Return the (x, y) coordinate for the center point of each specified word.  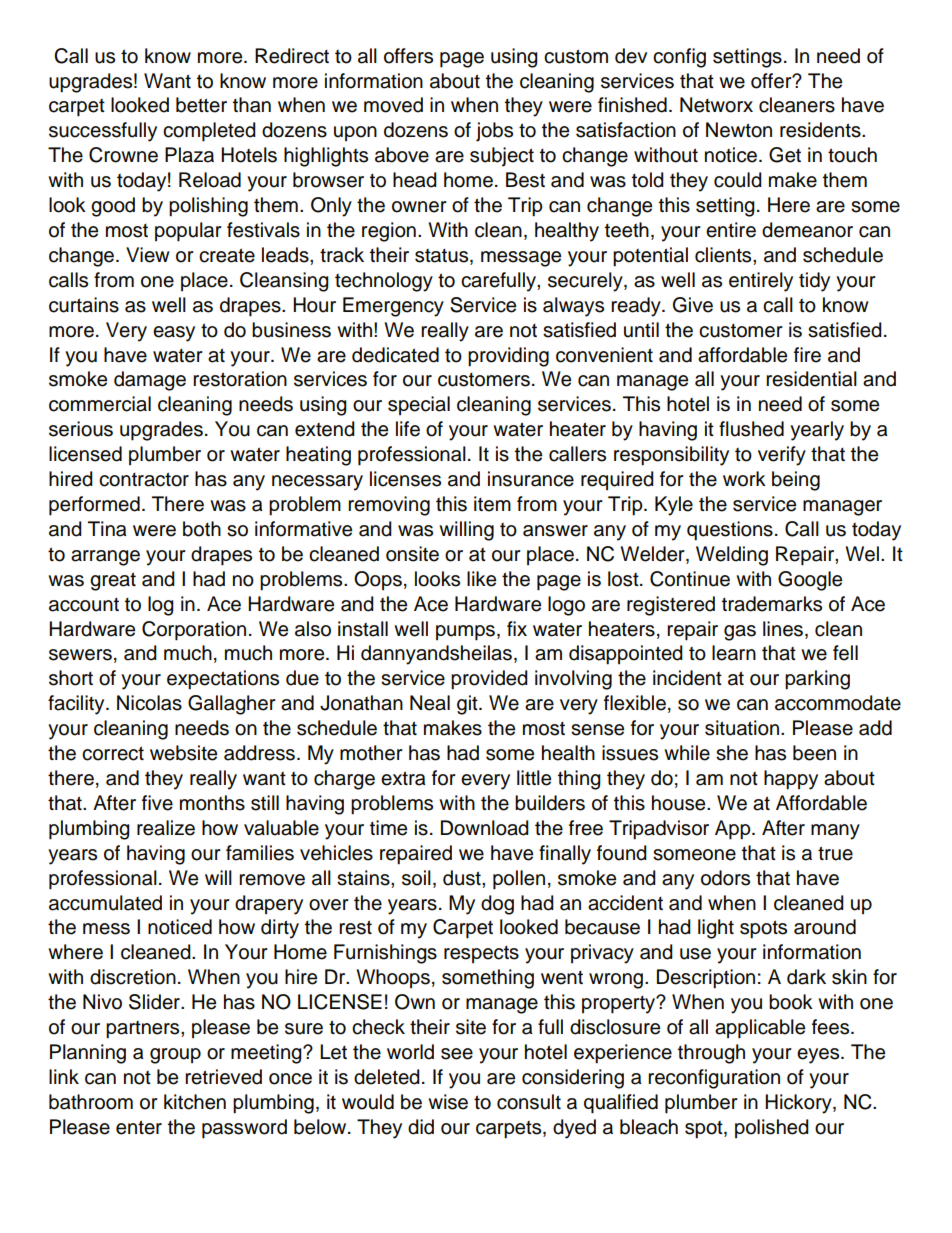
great (113, 581)
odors (725, 878)
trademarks (772, 604)
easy (174, 334)
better (201, 105)
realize (166, 828)
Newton (739, 130)
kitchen (195, 1102)
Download (485, 828)
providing (508, 357)
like (481, 579)
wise (448, 1102)
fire (807, 355)
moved (393, 105)
